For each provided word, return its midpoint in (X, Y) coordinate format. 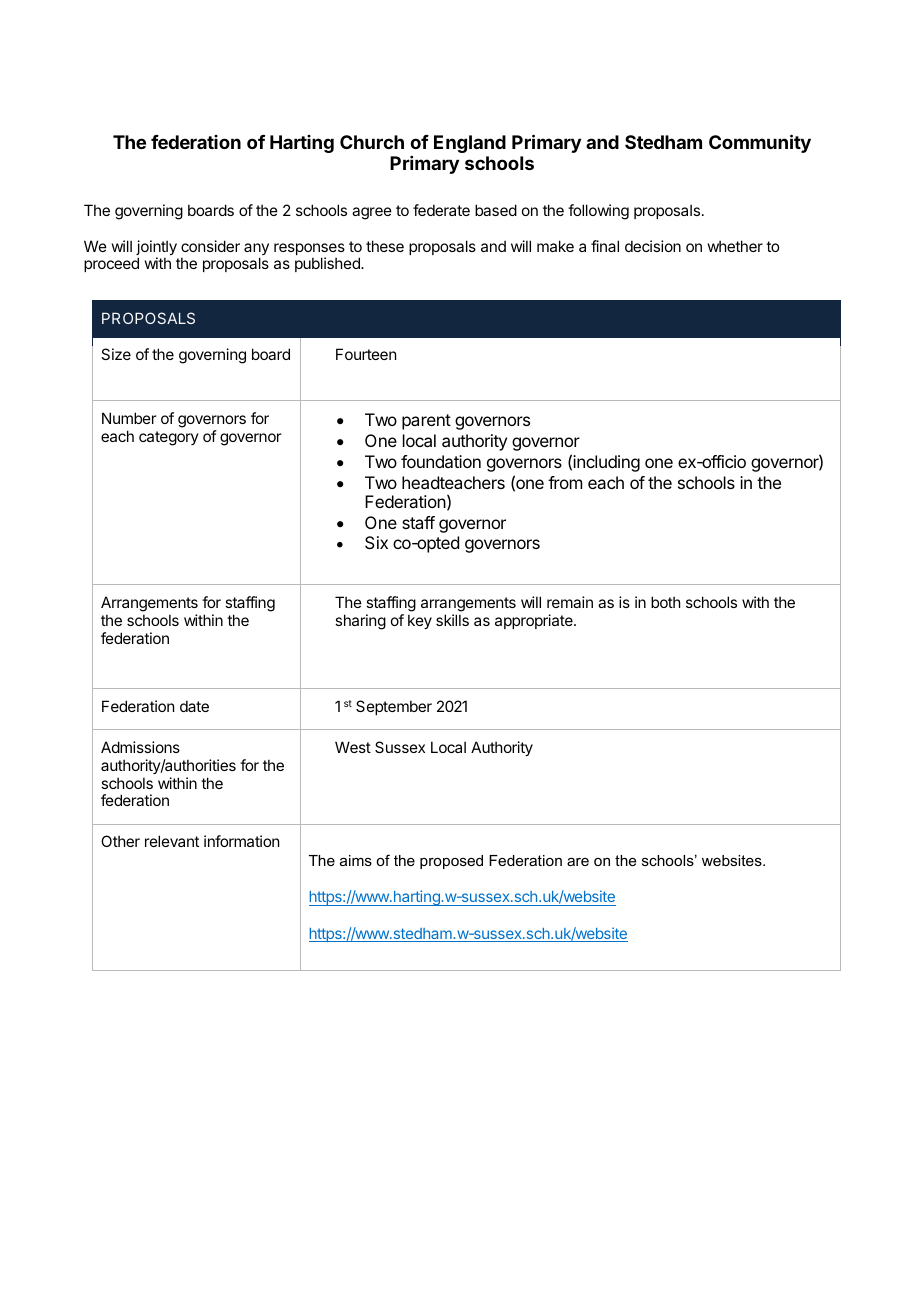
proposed (451, 862)
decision (653, 246)
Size (116, 354)
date (194, 706)
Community (760, 143)
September (394, 707)
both (666, 602)
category (169, 438)
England (470, 144)
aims (356, 860)
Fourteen (366, 354)
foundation (441, 461)
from (565, 482)
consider (210, 246)
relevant (172, 841)
